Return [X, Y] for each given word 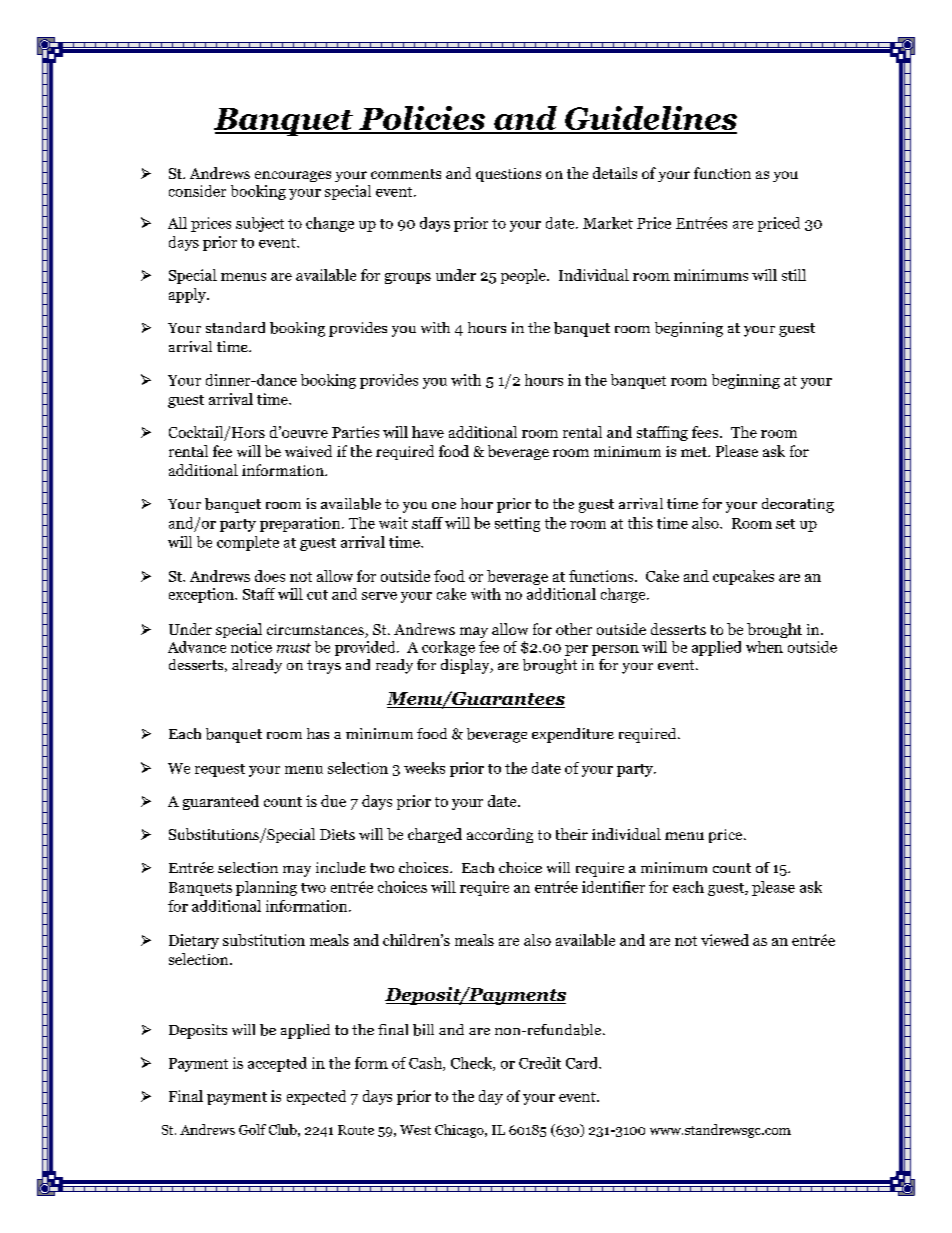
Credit [540, 1063]
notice [251, 647]
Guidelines [650, 119]
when [764, 647]
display [466, 666]
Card [583, 1063]
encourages [293, 176]
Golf [252, 1129]
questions [508, 175]
